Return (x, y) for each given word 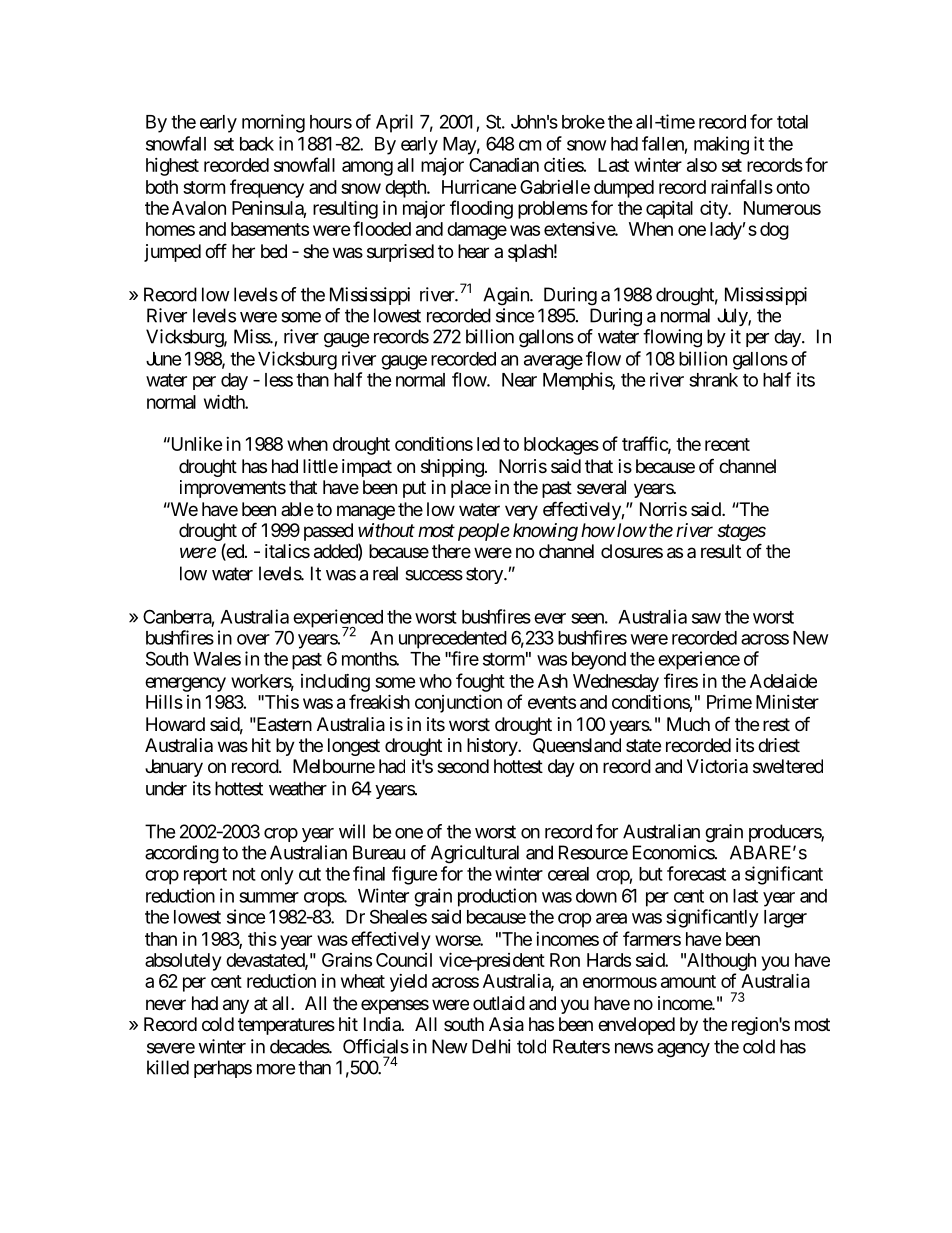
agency (683, 1050)
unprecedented (453, 640)
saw (706, 618)
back (257, 144)
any (236, 1006)
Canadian (504, 165)
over (253, 639)
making (721, 145)
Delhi (491, 1046)
